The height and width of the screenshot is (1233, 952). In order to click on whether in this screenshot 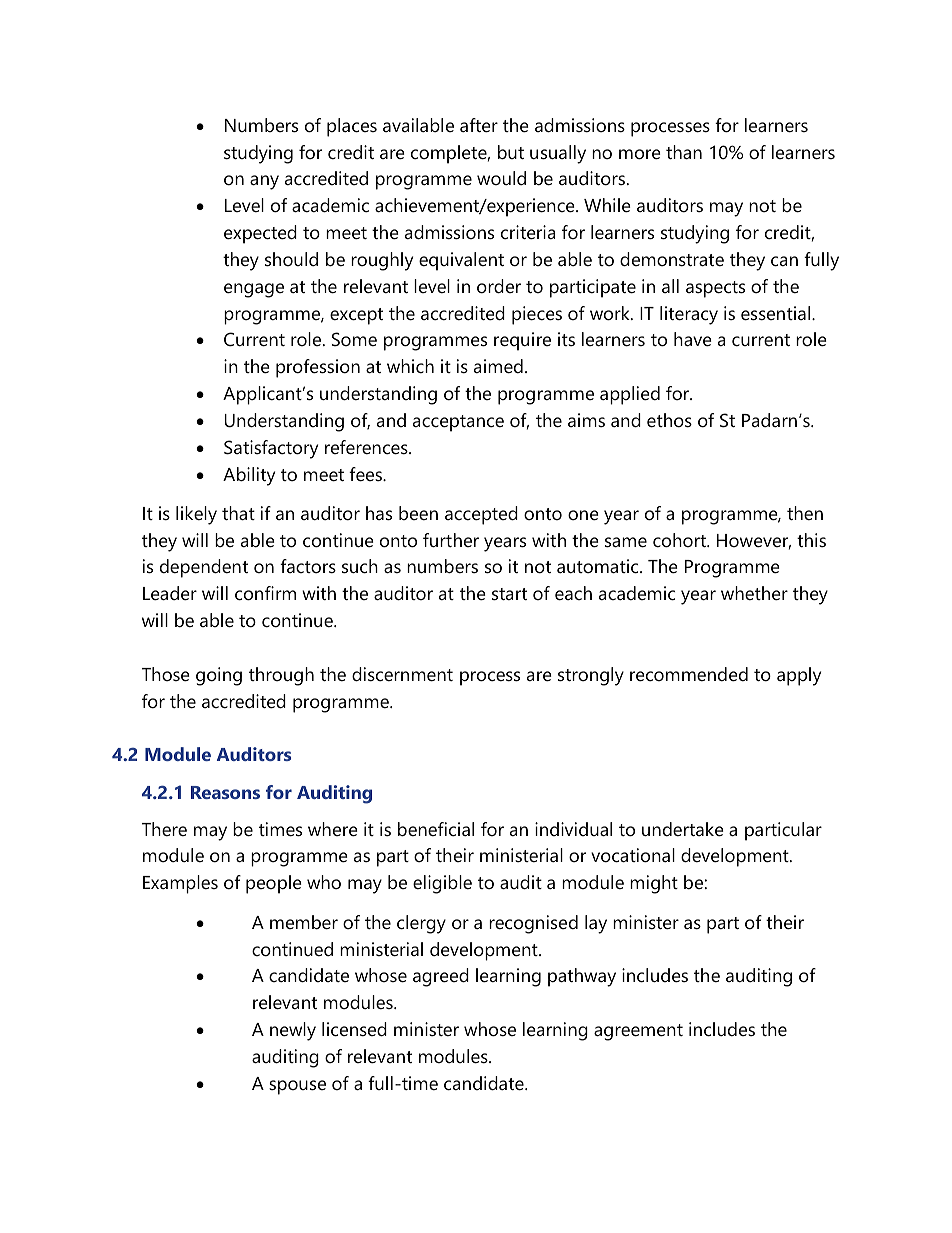, I will do `click(754, 593)`.
